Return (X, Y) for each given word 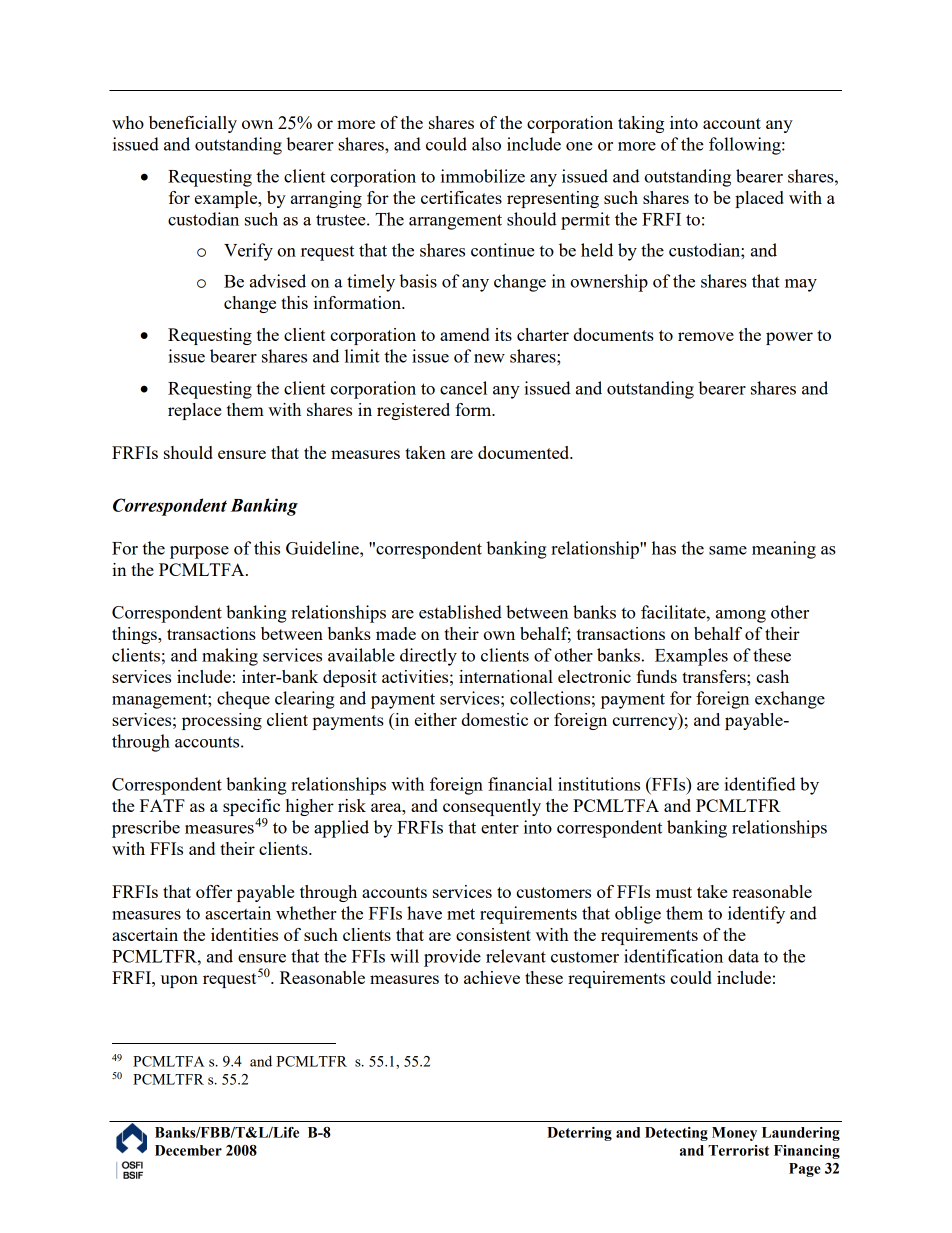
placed (759, 199)
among (741, 616)
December (188, 1150)
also (486, 144)
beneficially (193, 124)
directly (428, 657)
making (230, 657)
